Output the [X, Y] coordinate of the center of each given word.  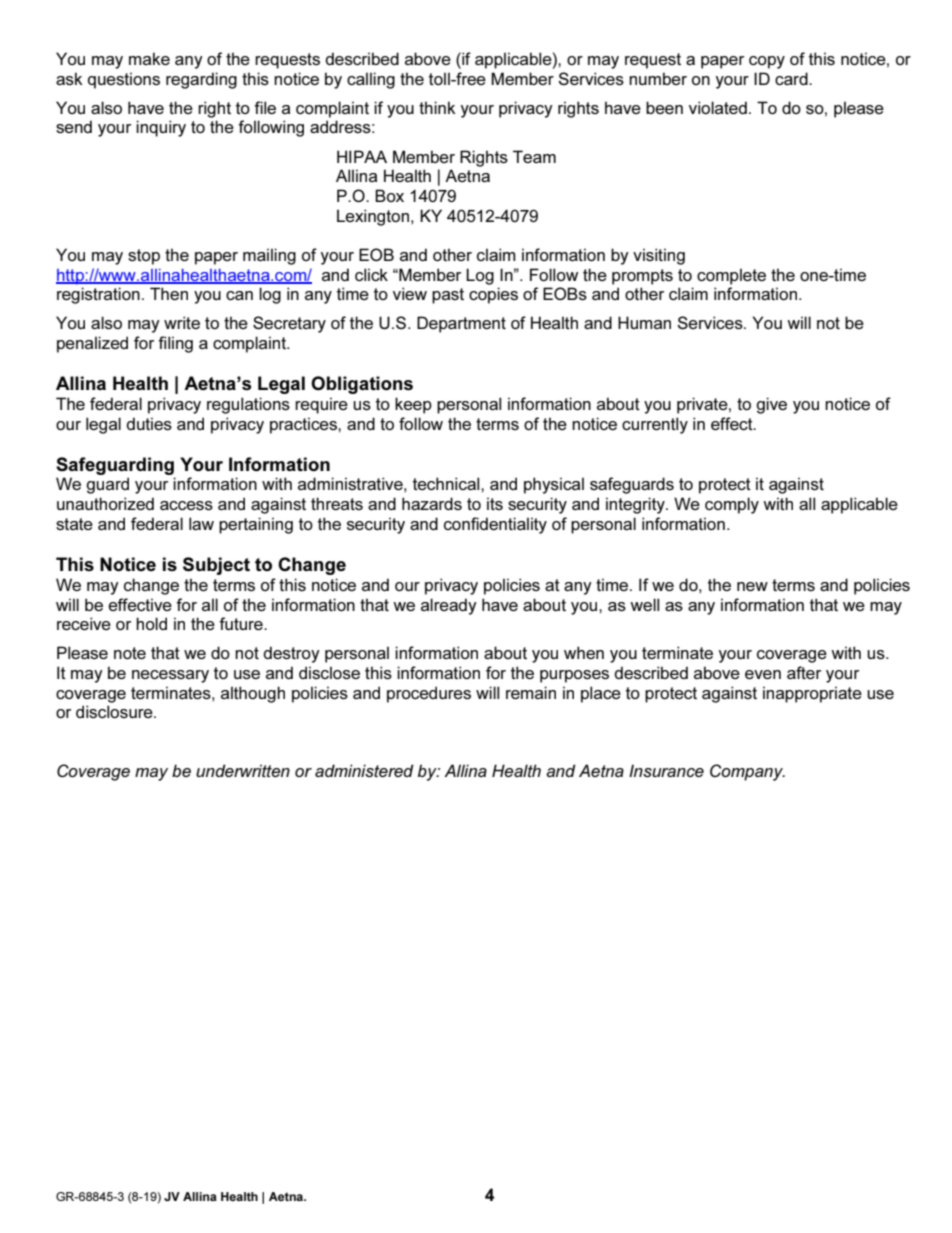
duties [149, 423]
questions [124, 80]
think [437, 107]
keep [413, 405]
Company [747, 772]
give [771, 405]
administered [364, 770]
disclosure [115, 711]
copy [767, 62]
